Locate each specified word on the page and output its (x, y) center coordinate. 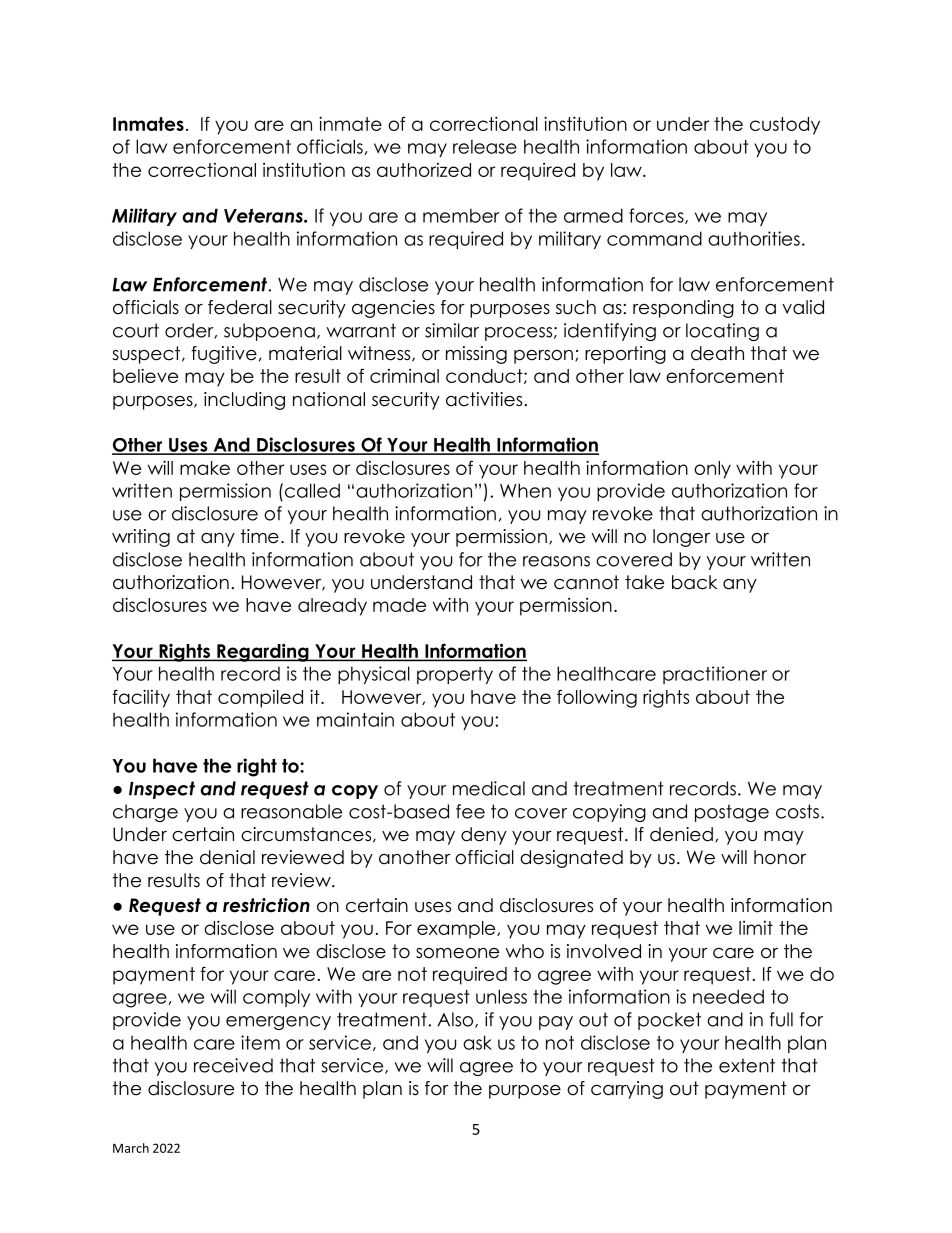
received (233, 1065)
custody (785, 126)
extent (747, 1065)
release (485, 146)
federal (240, 307)
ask (477, 1042)
